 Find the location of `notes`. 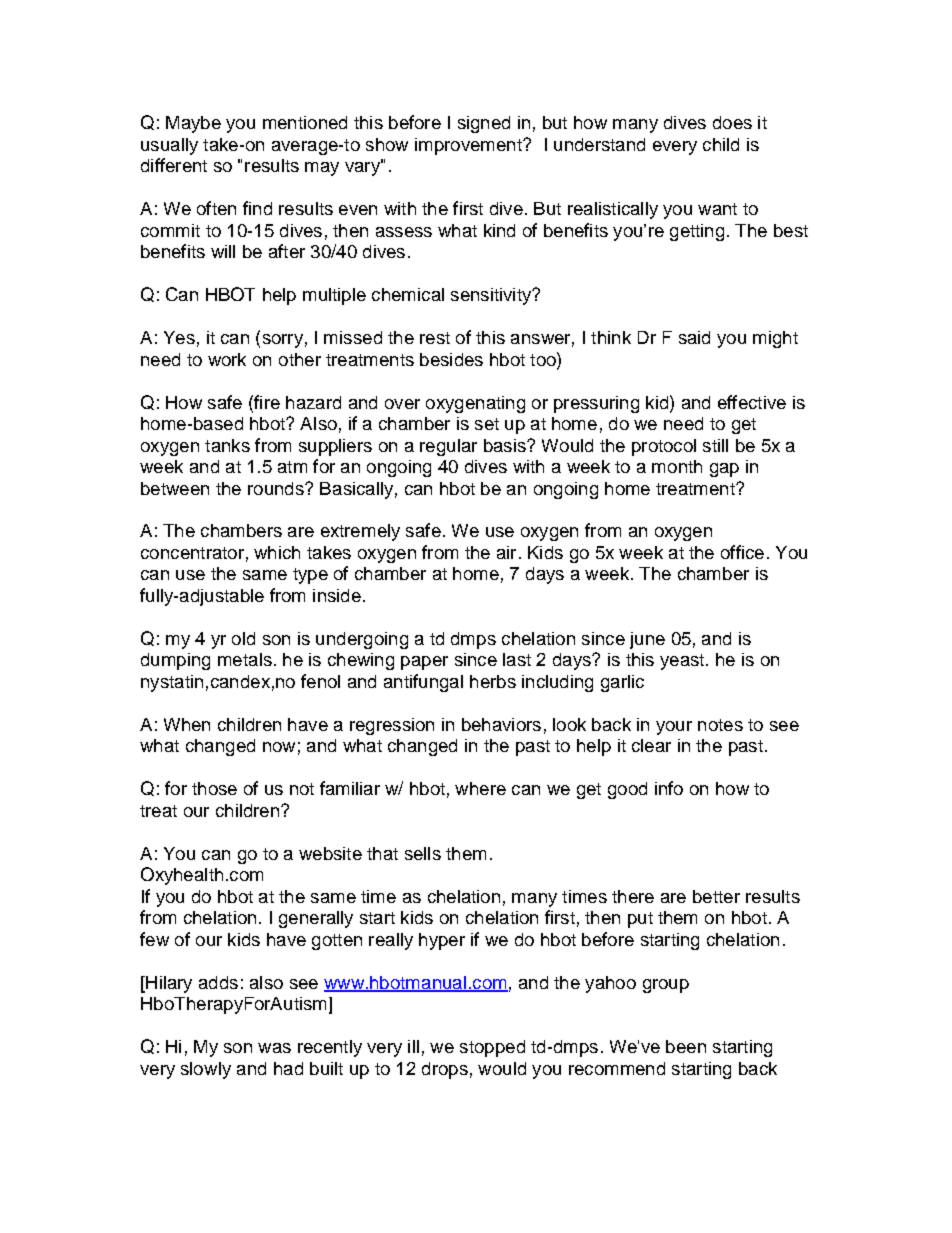

notes is located at coordinates (720, 725).
